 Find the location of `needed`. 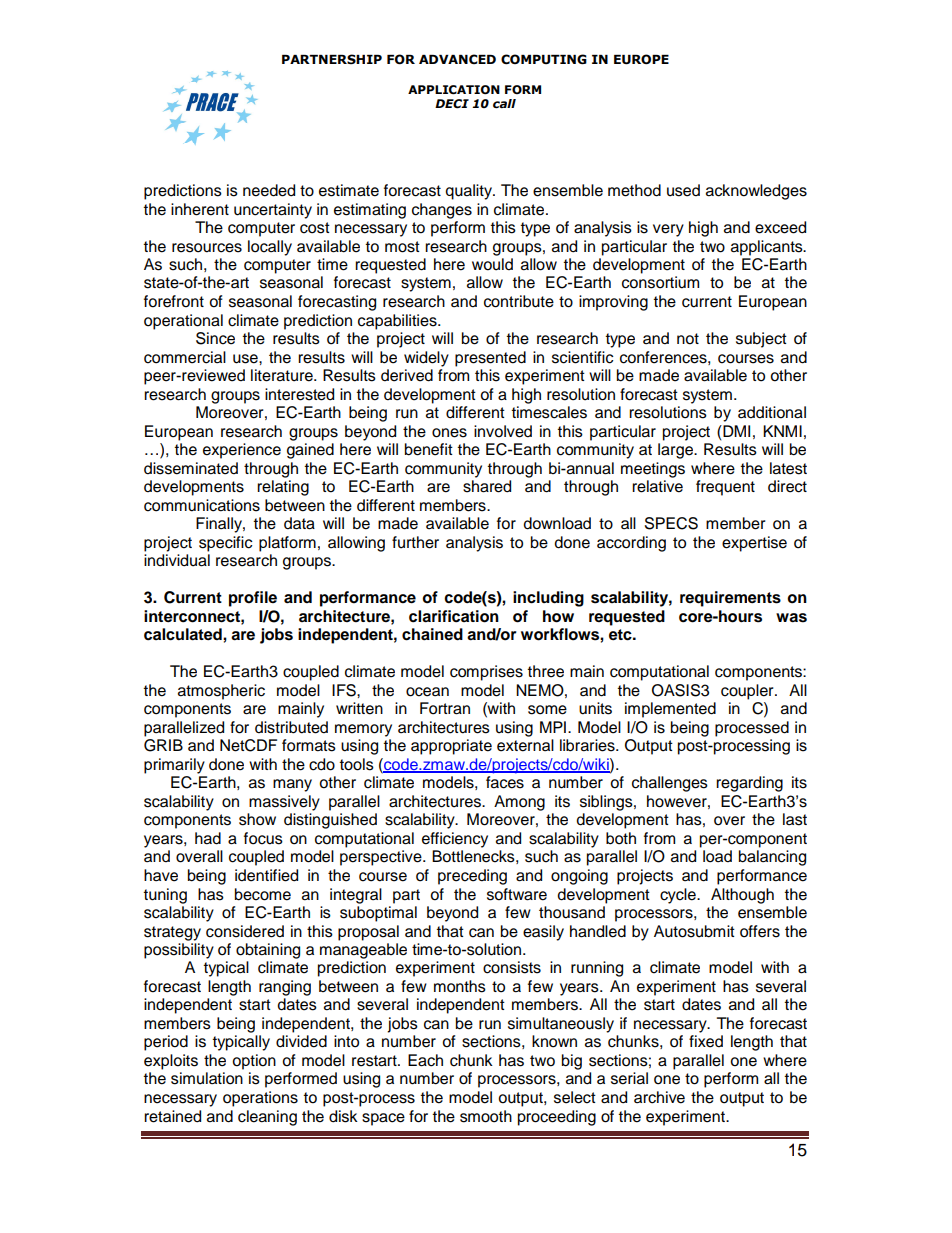

needed is located at coordinates (269, 190).
